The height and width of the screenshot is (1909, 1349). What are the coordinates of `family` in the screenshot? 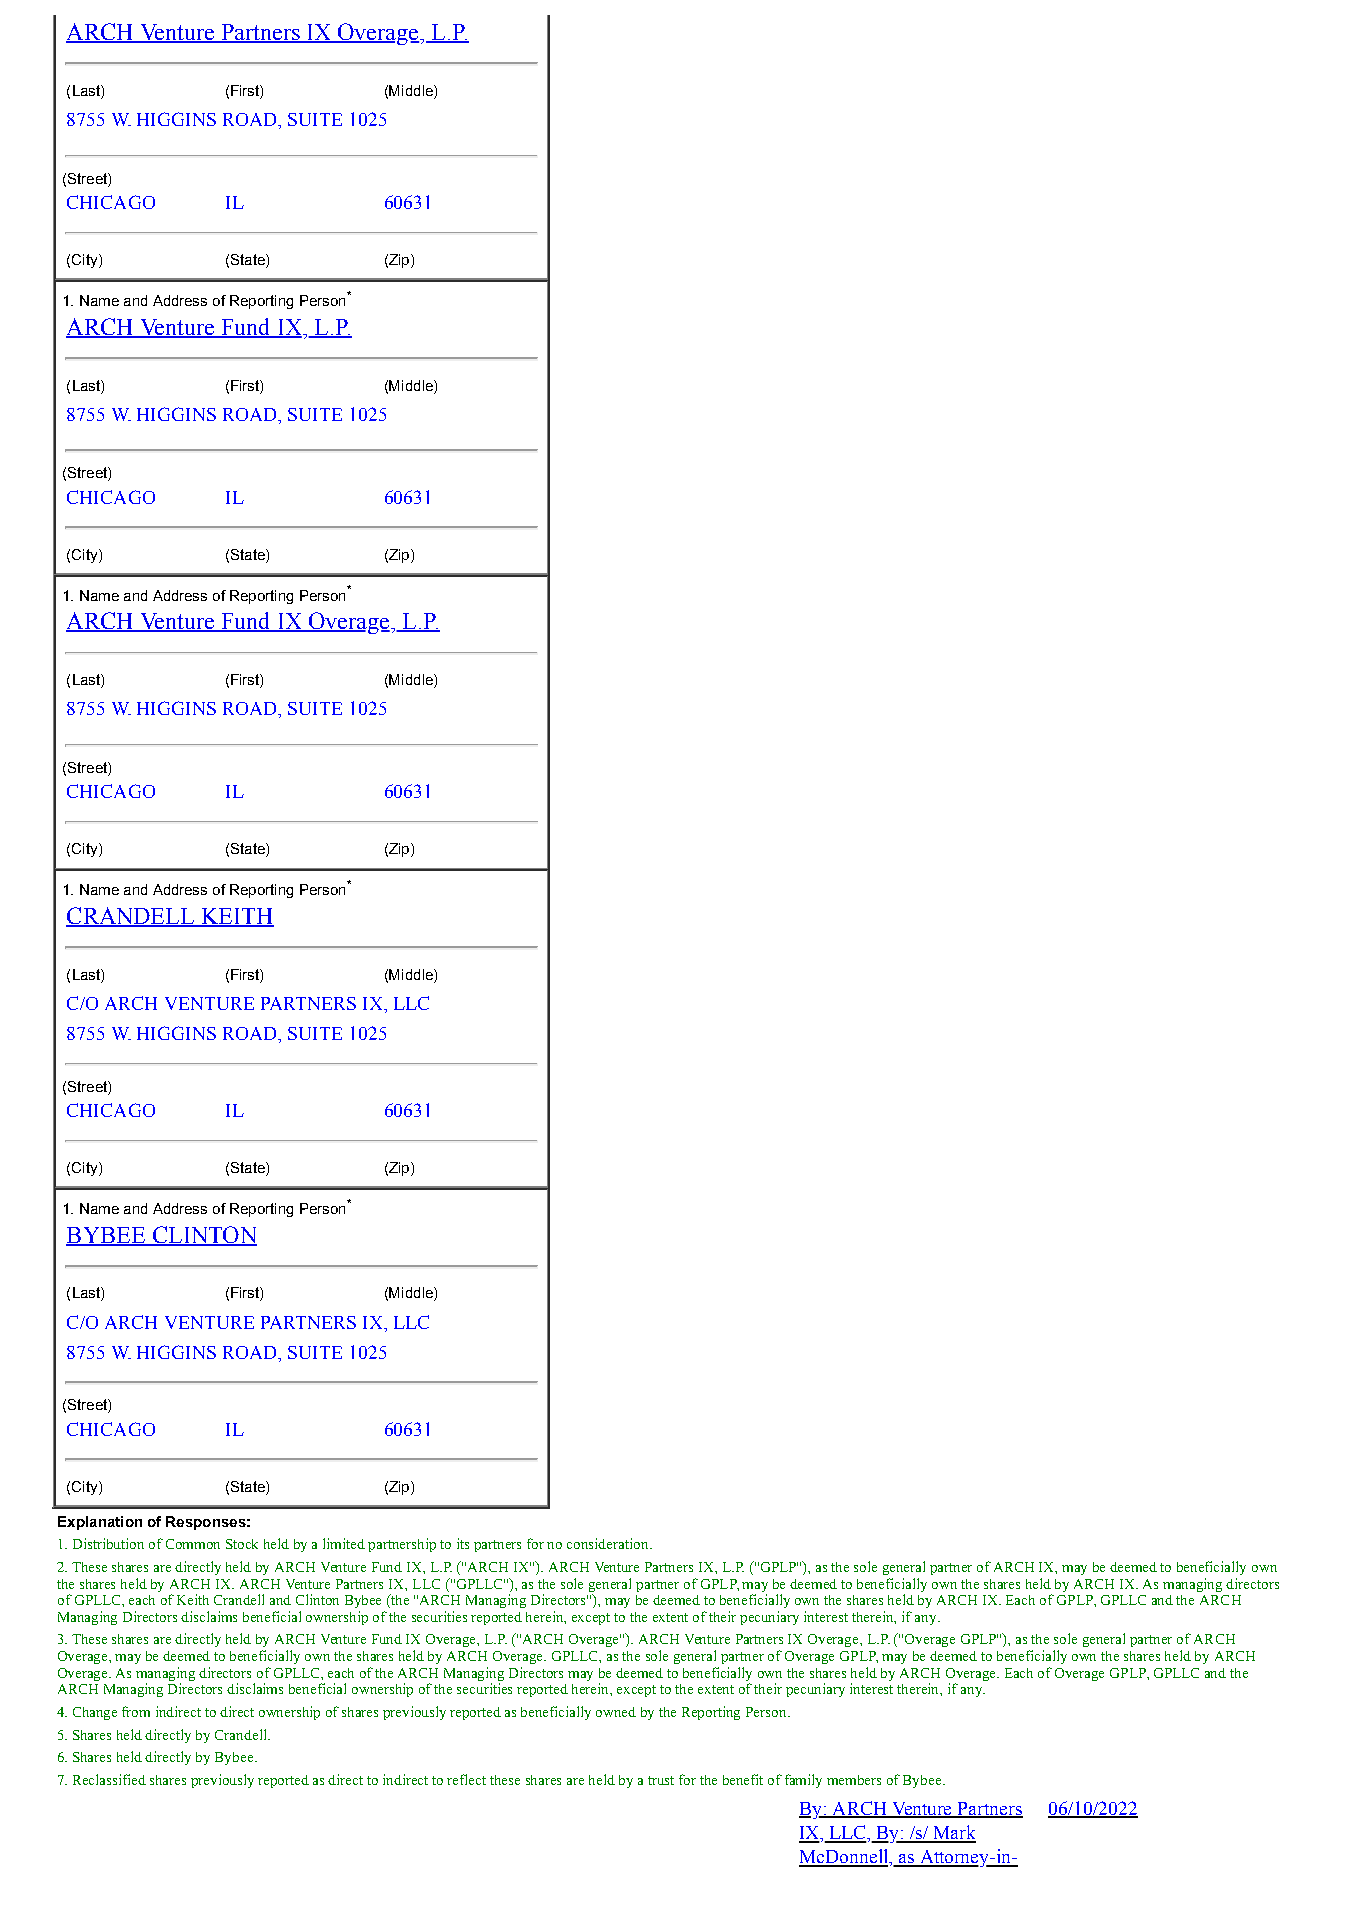 It's located at (803, 1781).
